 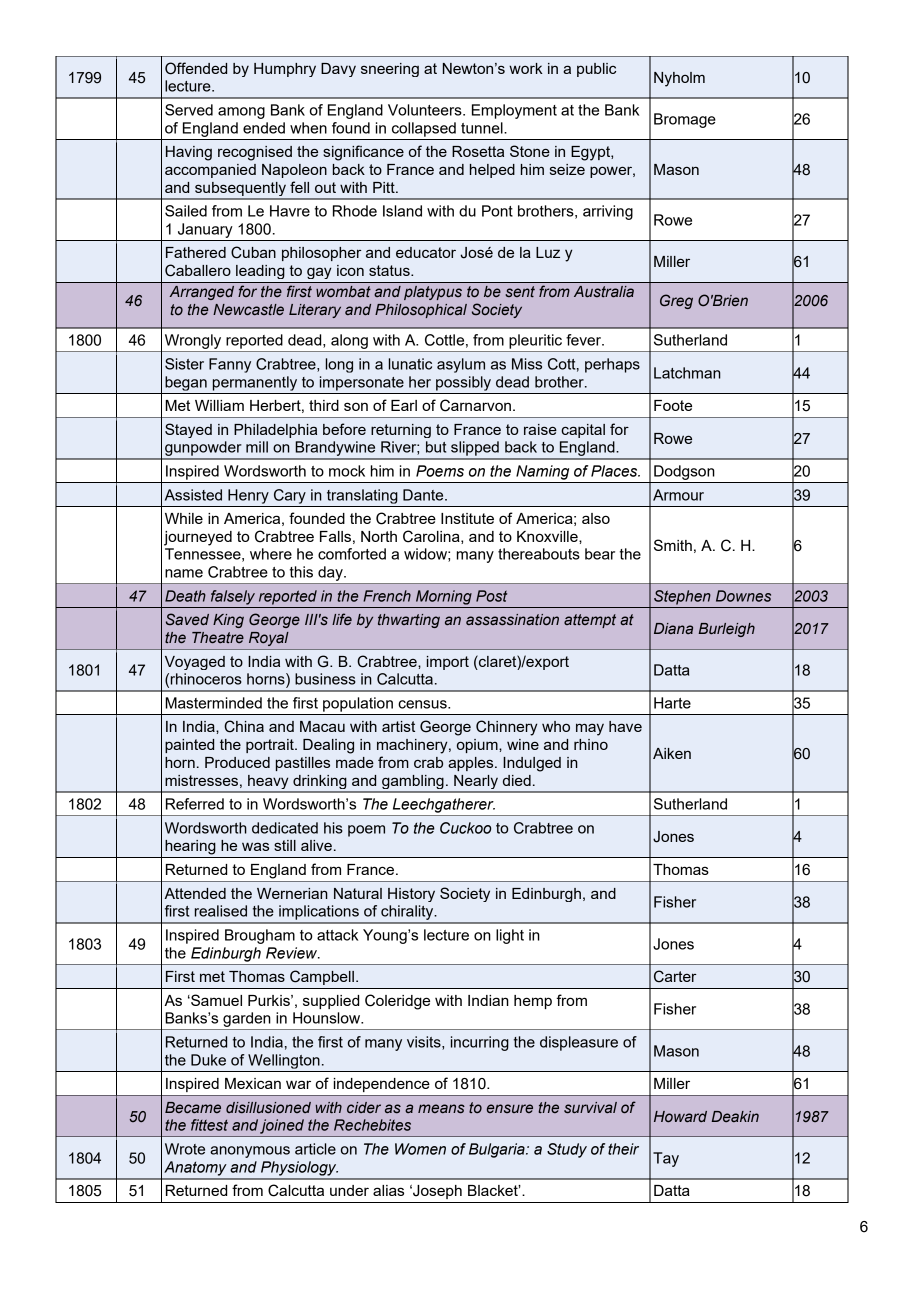 I want to click on realised, so click(x=221, y=911).
